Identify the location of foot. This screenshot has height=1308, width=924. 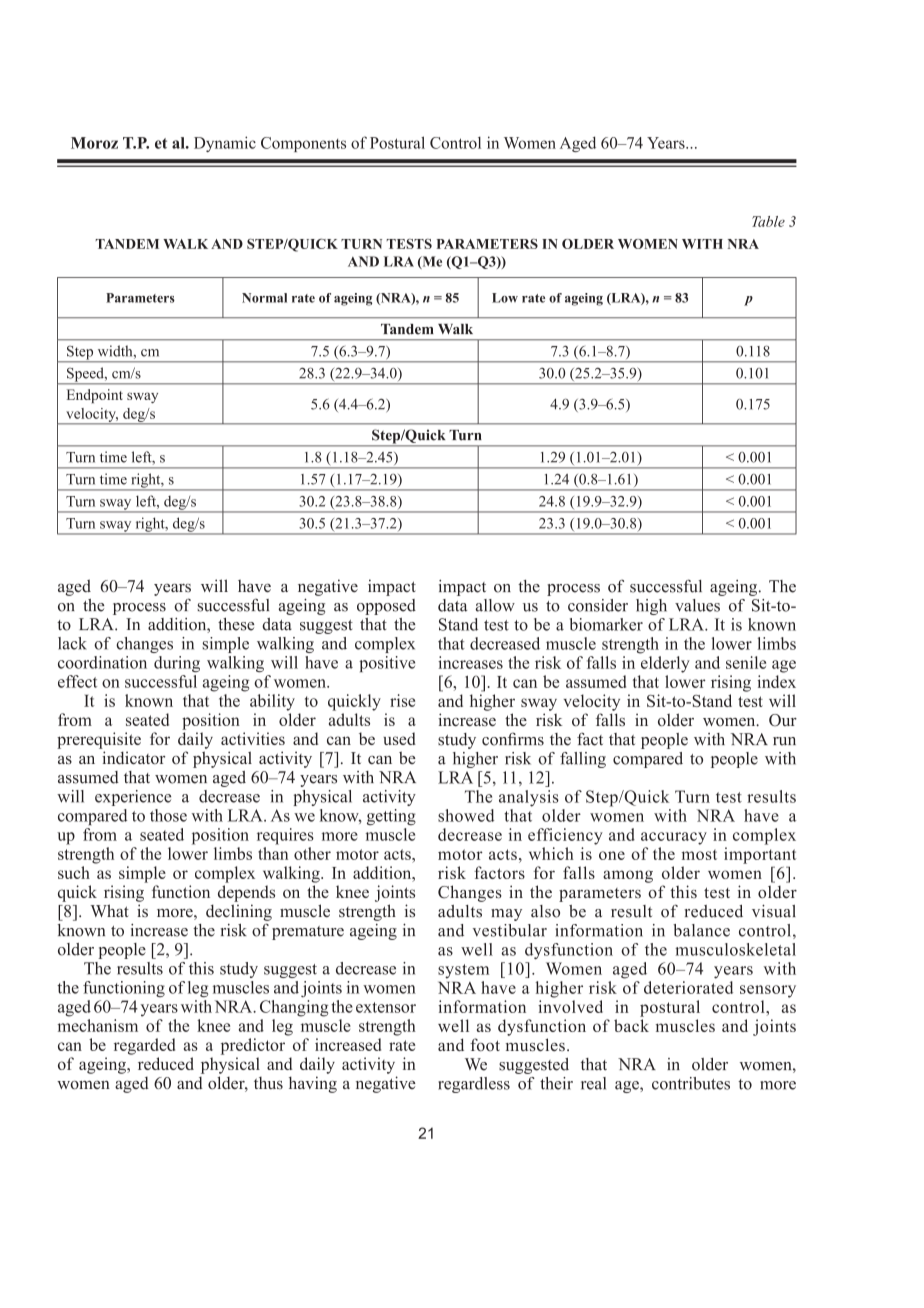
(485, 1045).
